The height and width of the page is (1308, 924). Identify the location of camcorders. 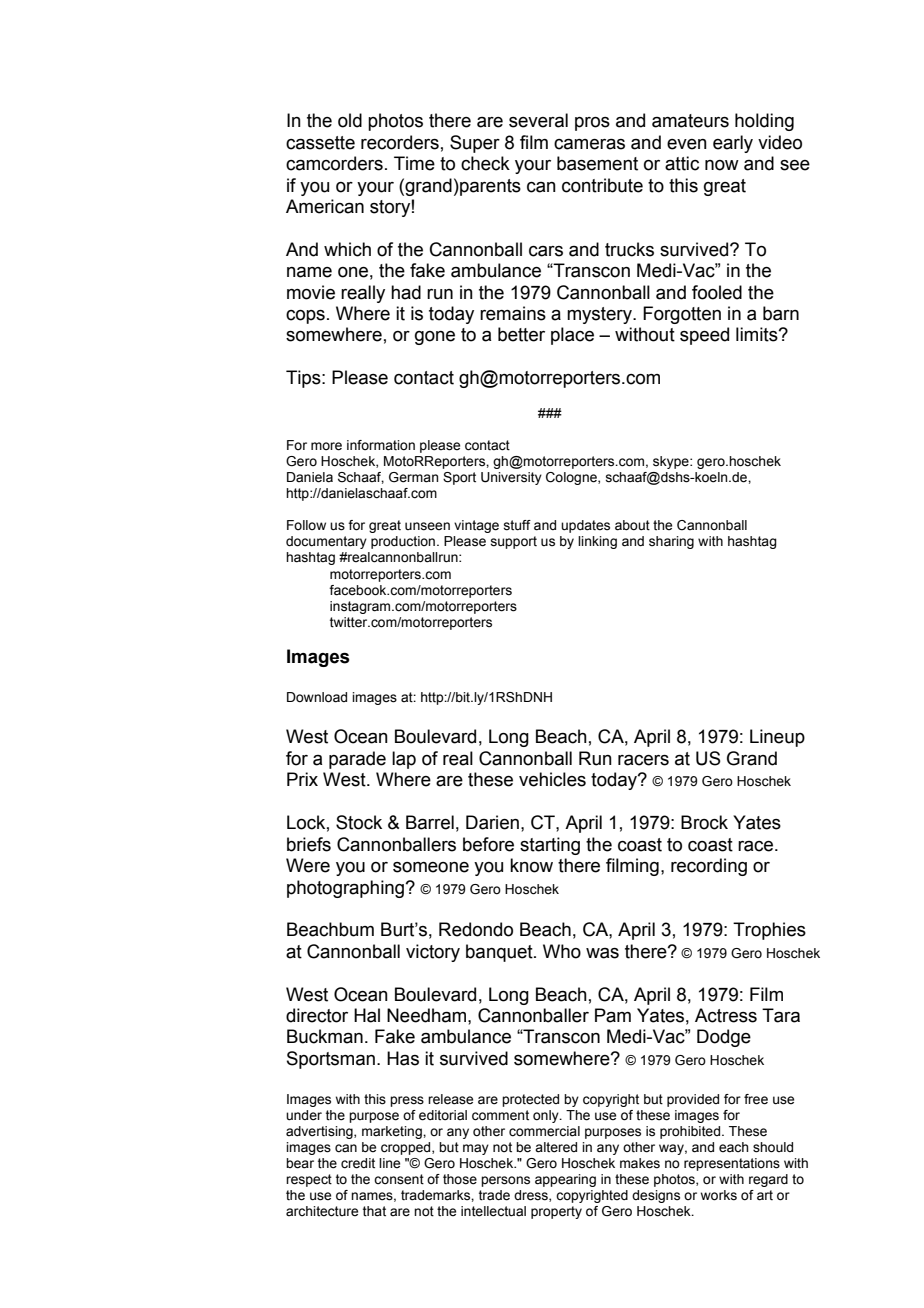
(334, 163).
